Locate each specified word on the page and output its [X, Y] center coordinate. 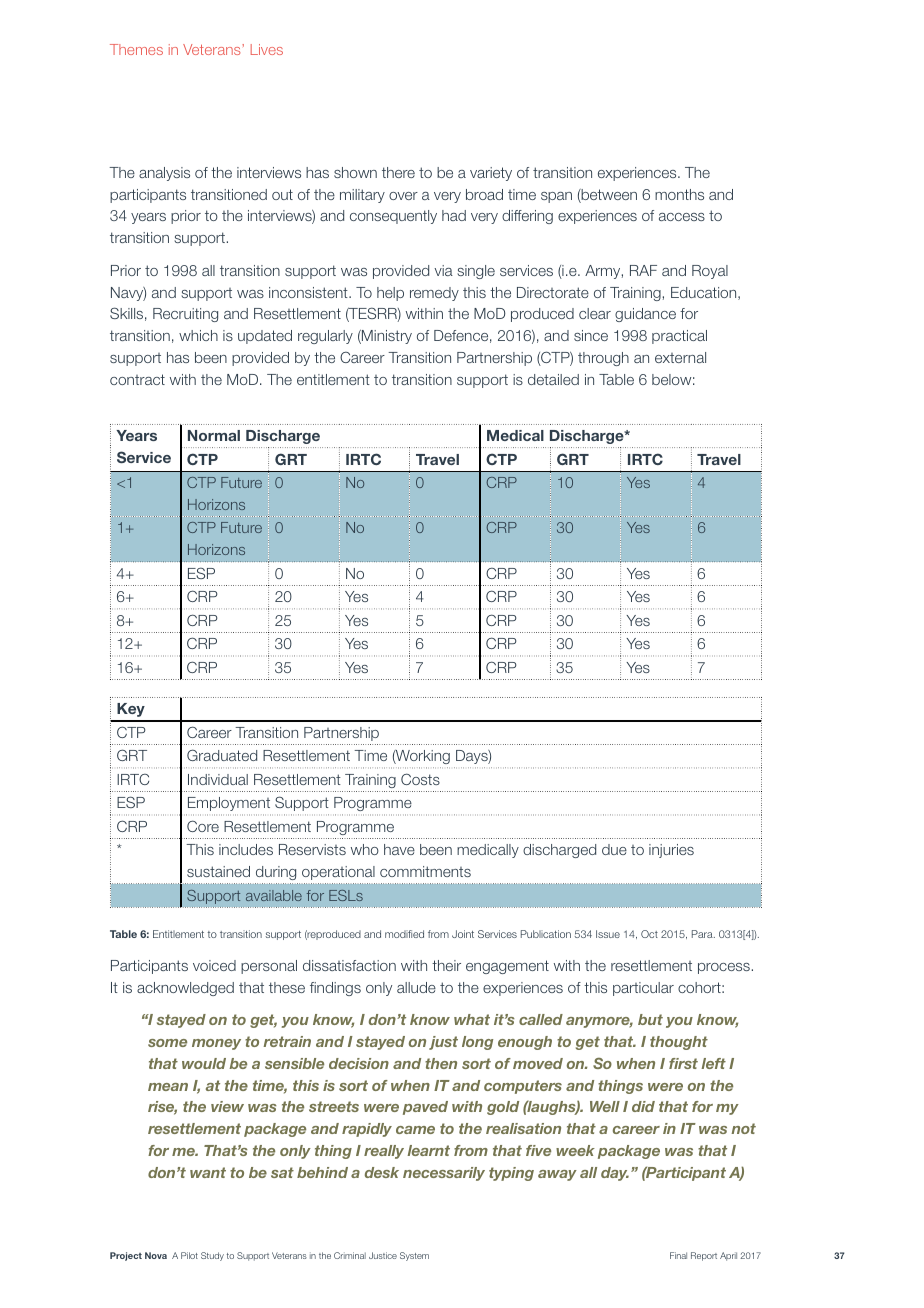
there [398, 172]
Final [678, 1255]
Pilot [189, 1255]
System [414, 1256]
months [679, 194]
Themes [136, 49]
